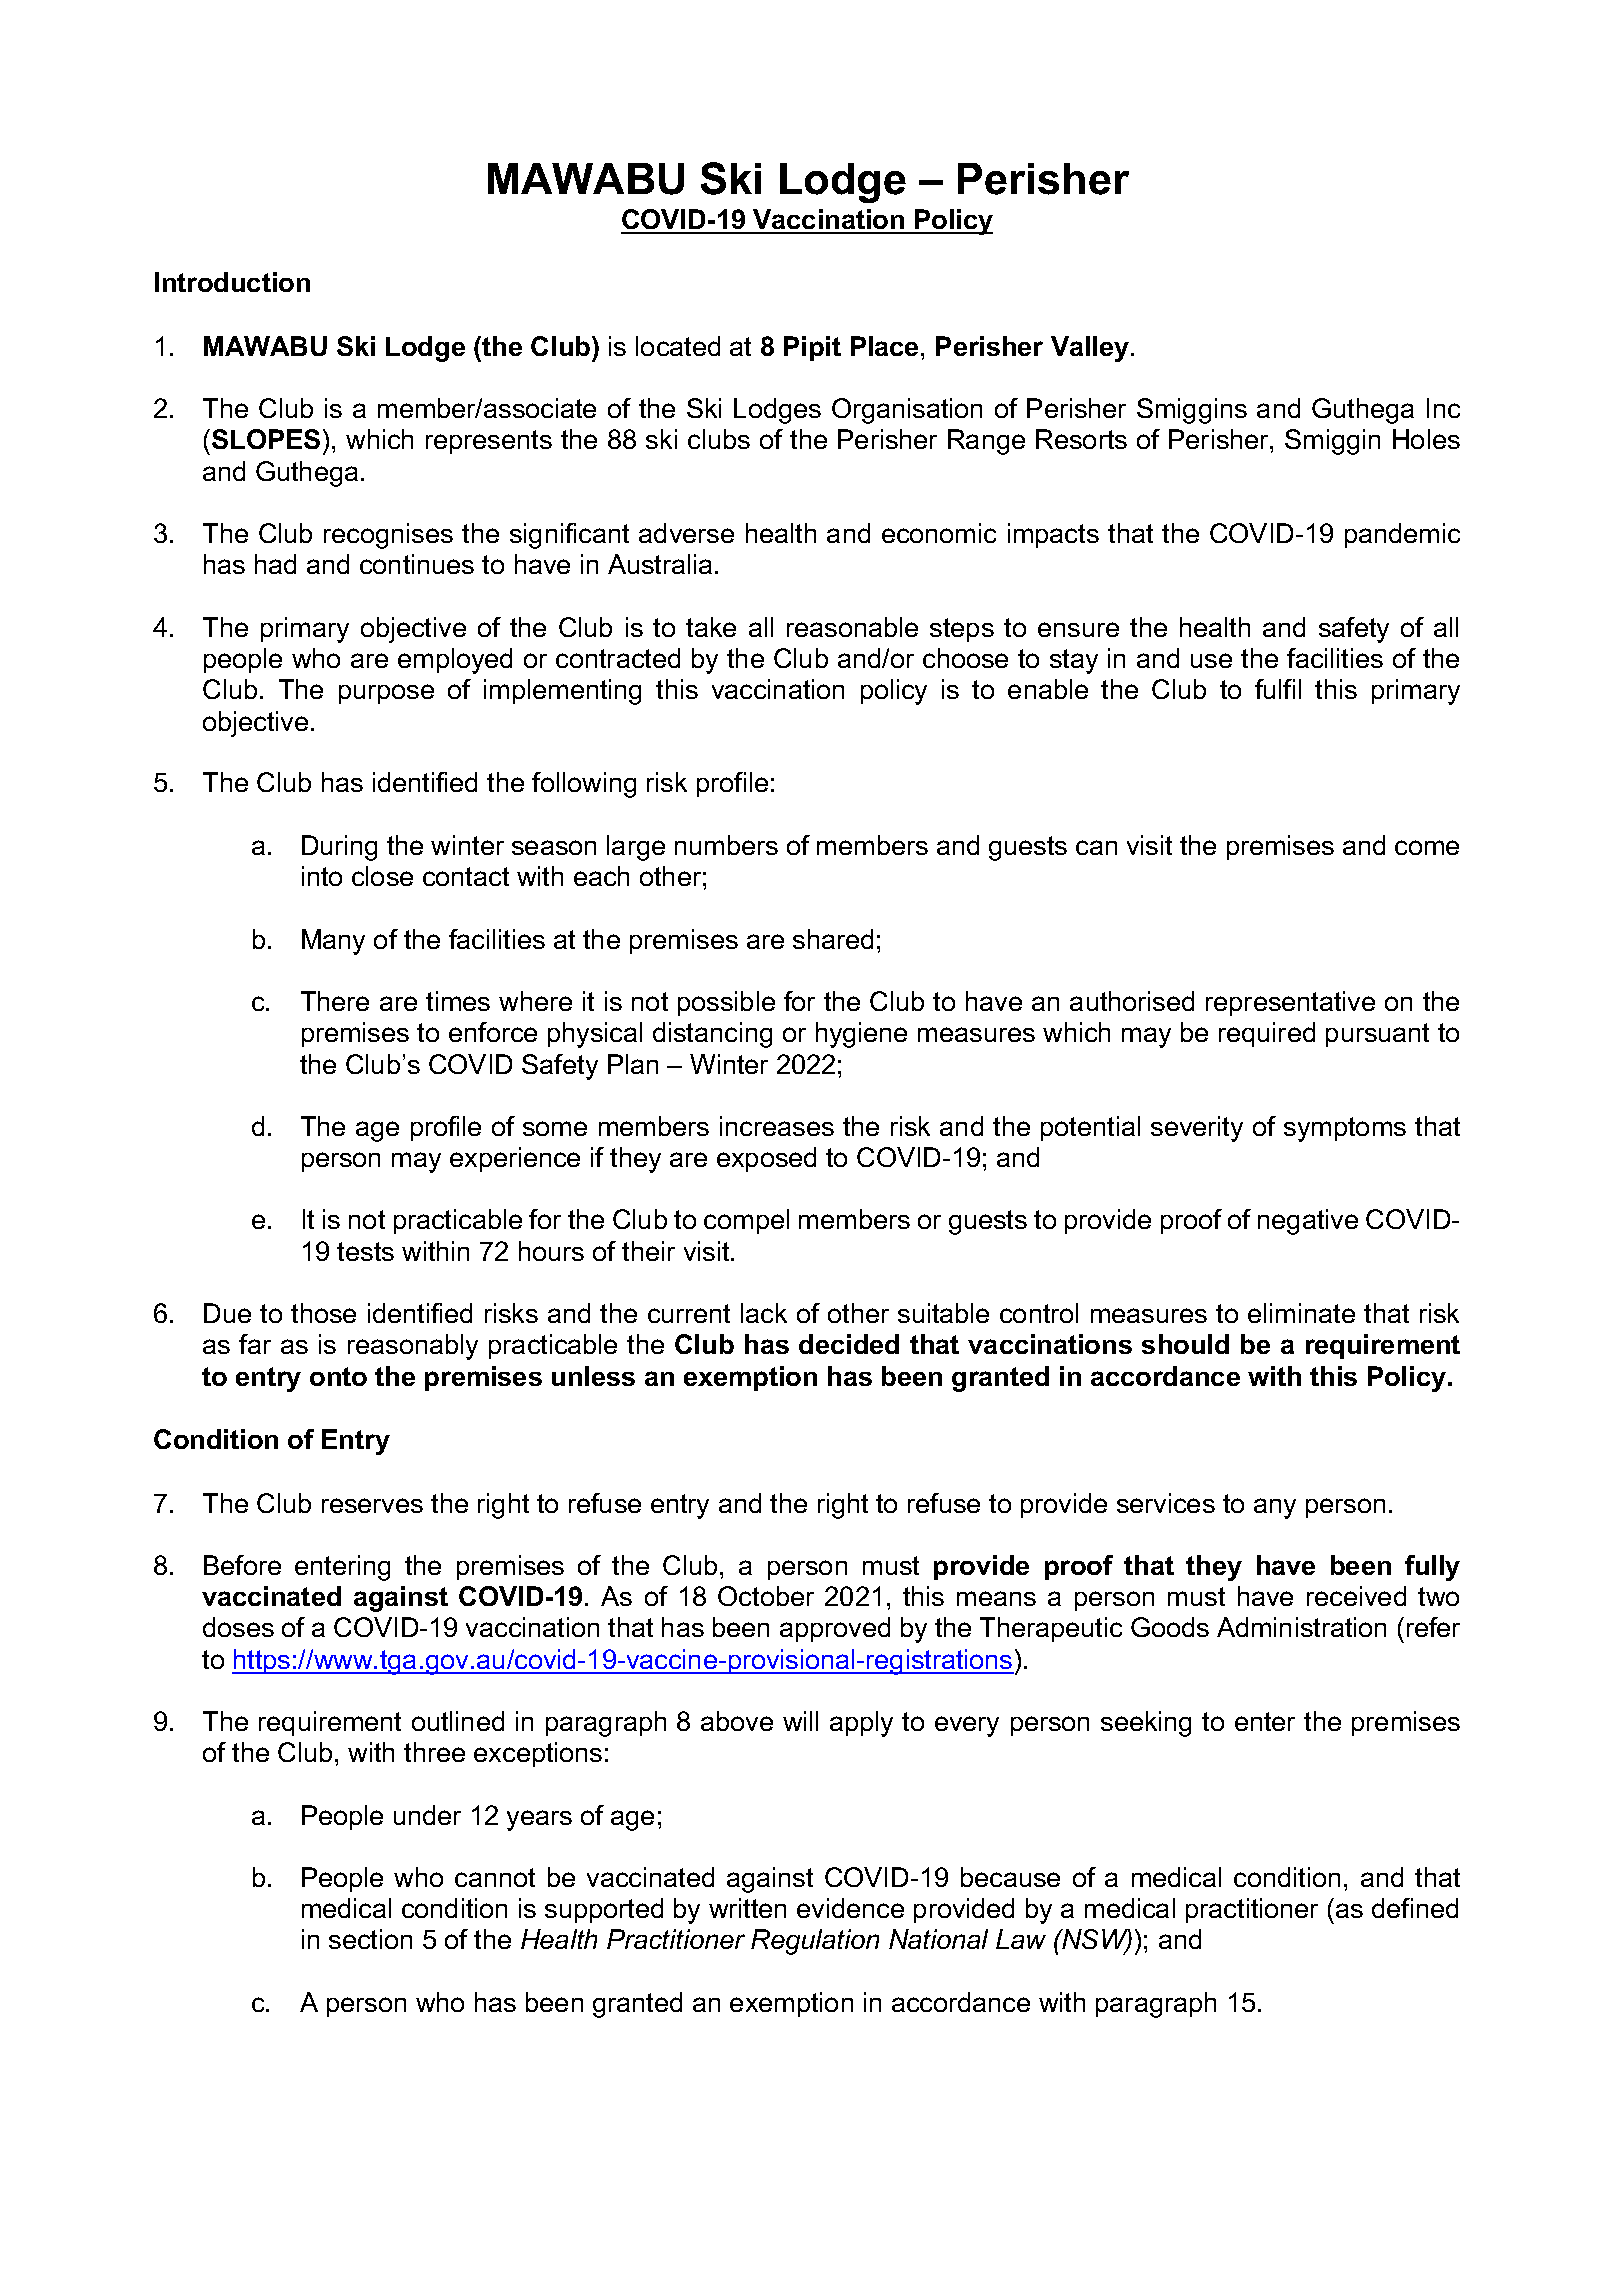 Image resolution: width=1614 pixels, height=2284 pixels. I want to click on received, so click(1356, 1596).
